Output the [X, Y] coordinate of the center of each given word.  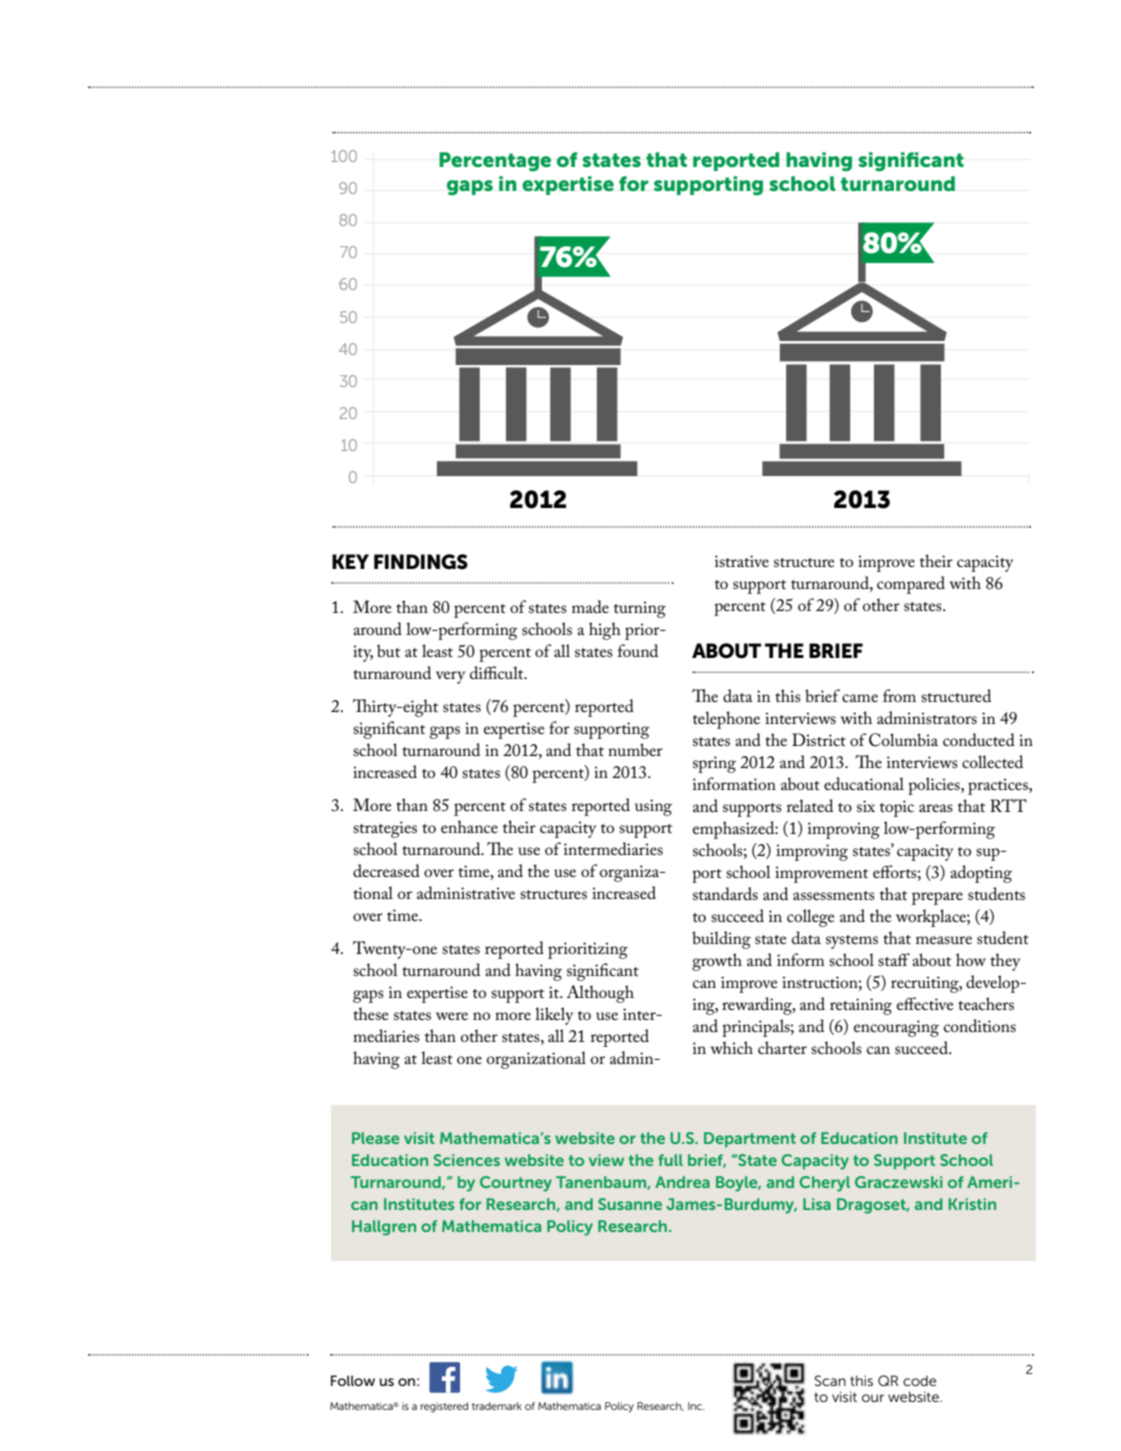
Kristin [972, 1204]
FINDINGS [421, 562]
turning [640, 609]
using [653, 807]
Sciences [467, 1160]
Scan [830, 1380]
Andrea [682, 1182]
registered [444, 1407]
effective [925, 1003]
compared [911, 585]
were [452, 1016]
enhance [469, 826]
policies [935, 786]
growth [717, 962]
